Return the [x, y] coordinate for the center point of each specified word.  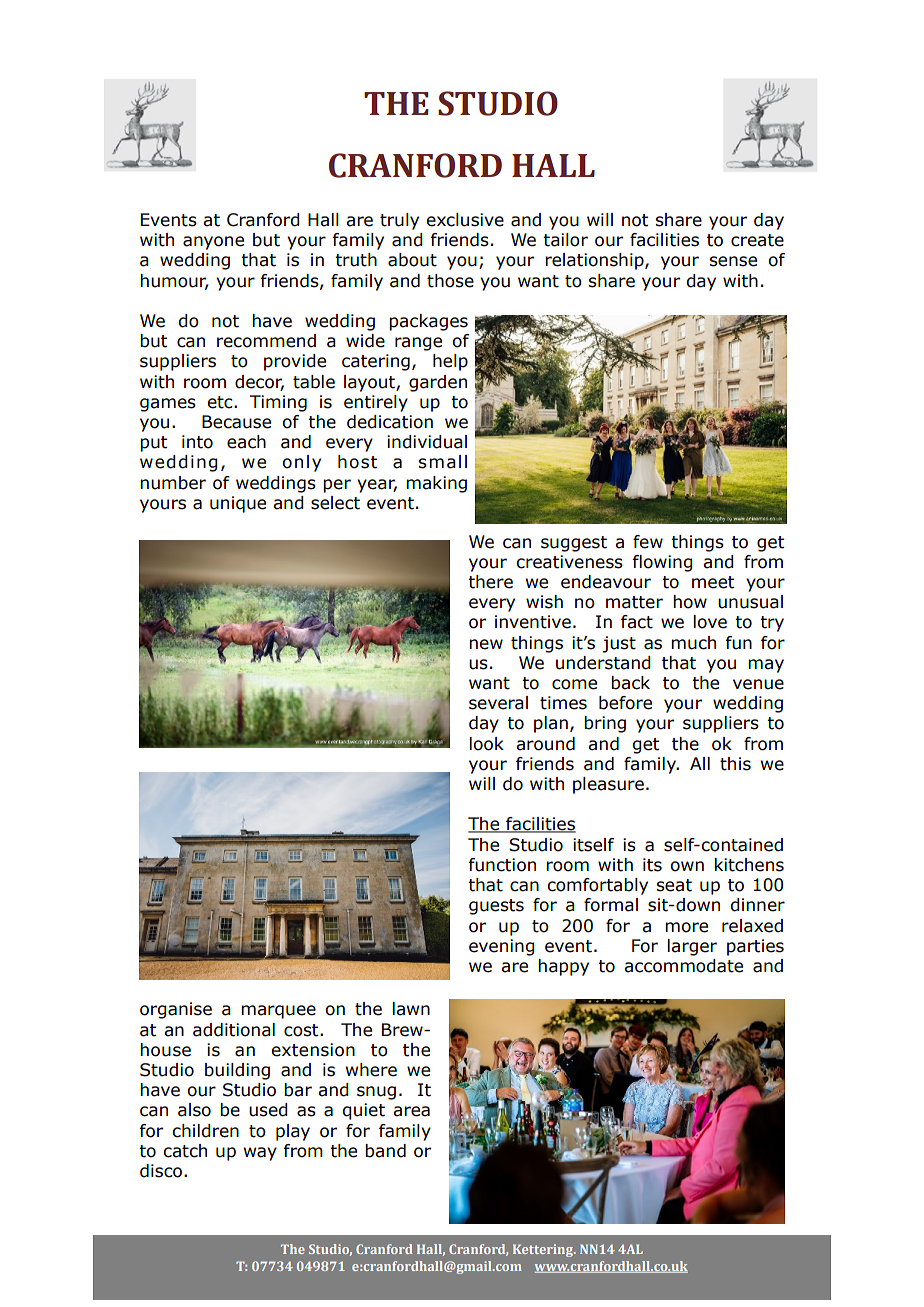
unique [238, 504]
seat [674, 885]
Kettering [544, 1250]
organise [176, 1010]
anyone [213, 243]
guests [496, 907]
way [260, 1154]
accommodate [683, 966]
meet [713, 582]
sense [733, 261]
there [490, 582]
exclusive [465, 220]
